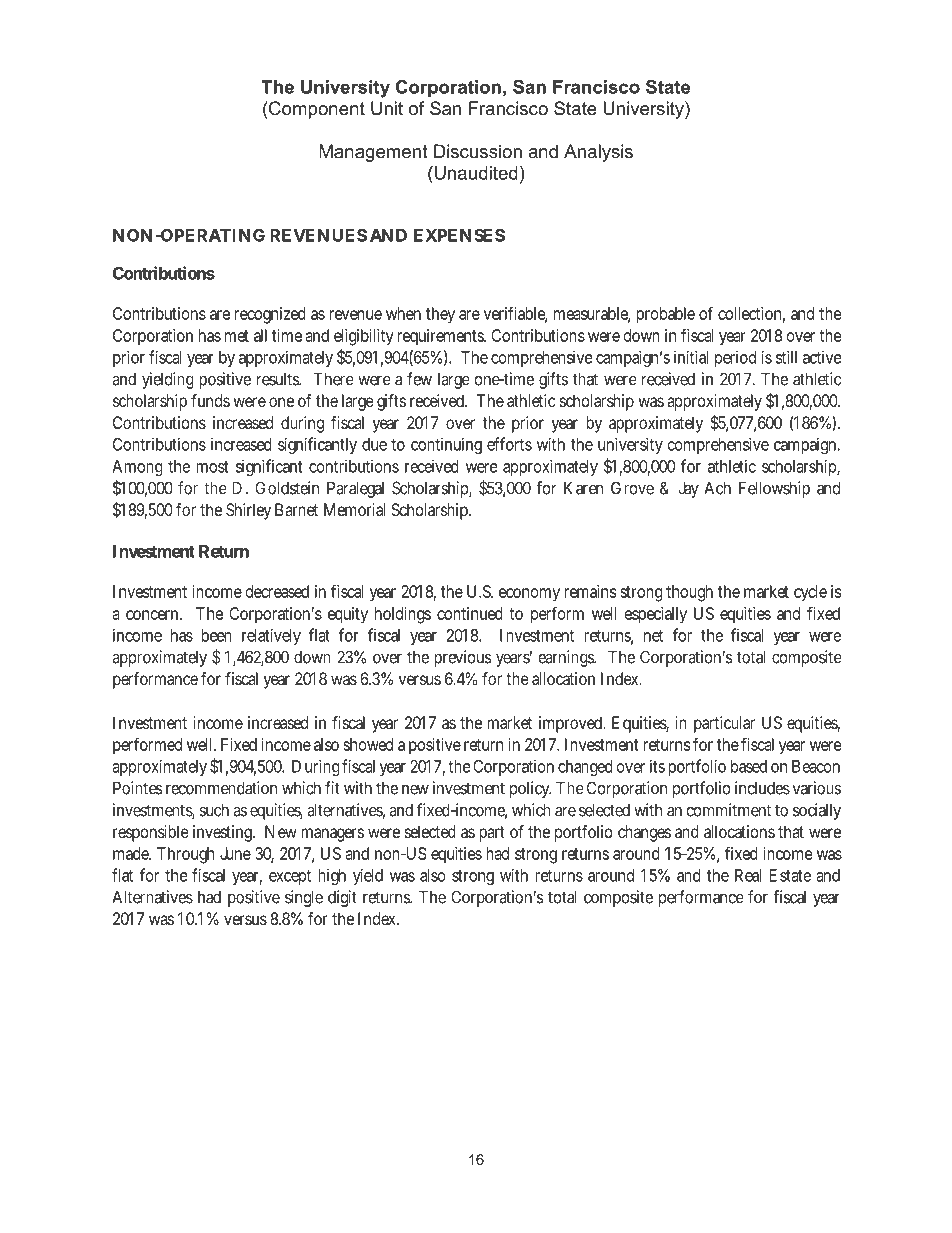 Image resolution: width=952 pixels, height=1233 pixels. Describe the element at coordinates (748, 875) in the document. I see `Real` at that location.
